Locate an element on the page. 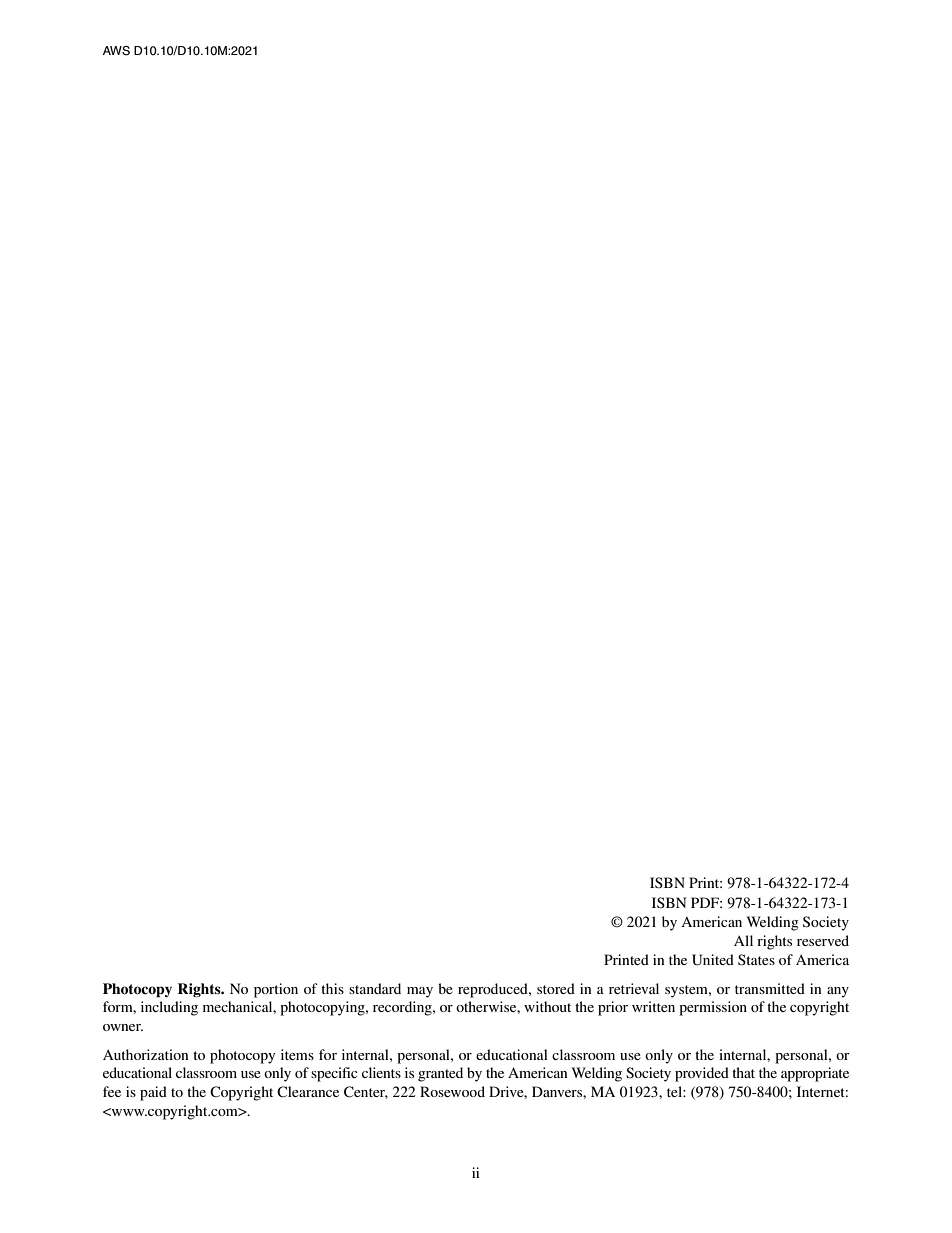  portion is located at coordinates (276, 990).
